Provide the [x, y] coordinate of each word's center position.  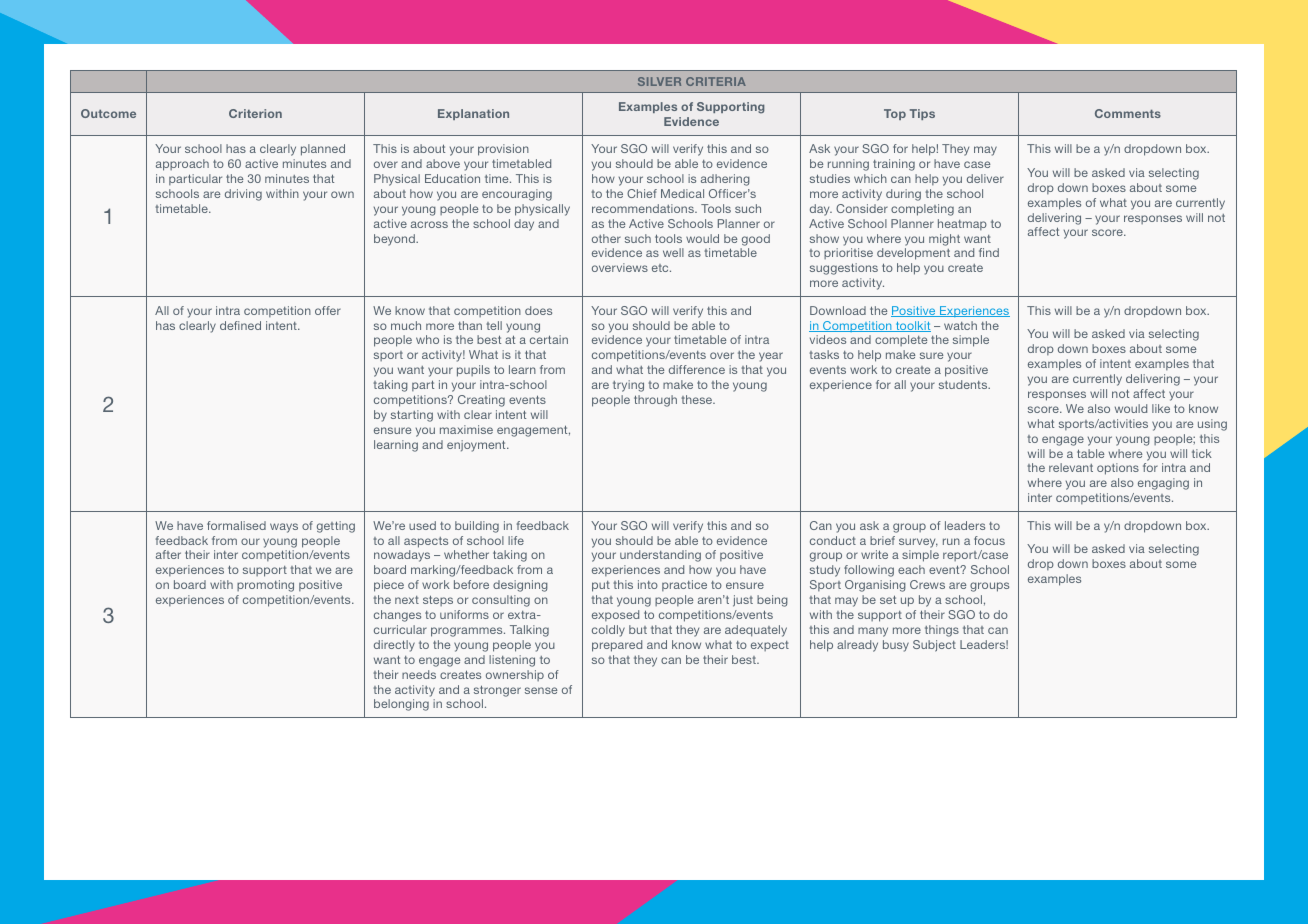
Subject [934, 646]
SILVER [659, 81]
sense [541, 690]
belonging [401, 705]
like [1161, 408]
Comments [1128, 113]
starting [412, 416]
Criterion [255, 113]
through [655, 401]
